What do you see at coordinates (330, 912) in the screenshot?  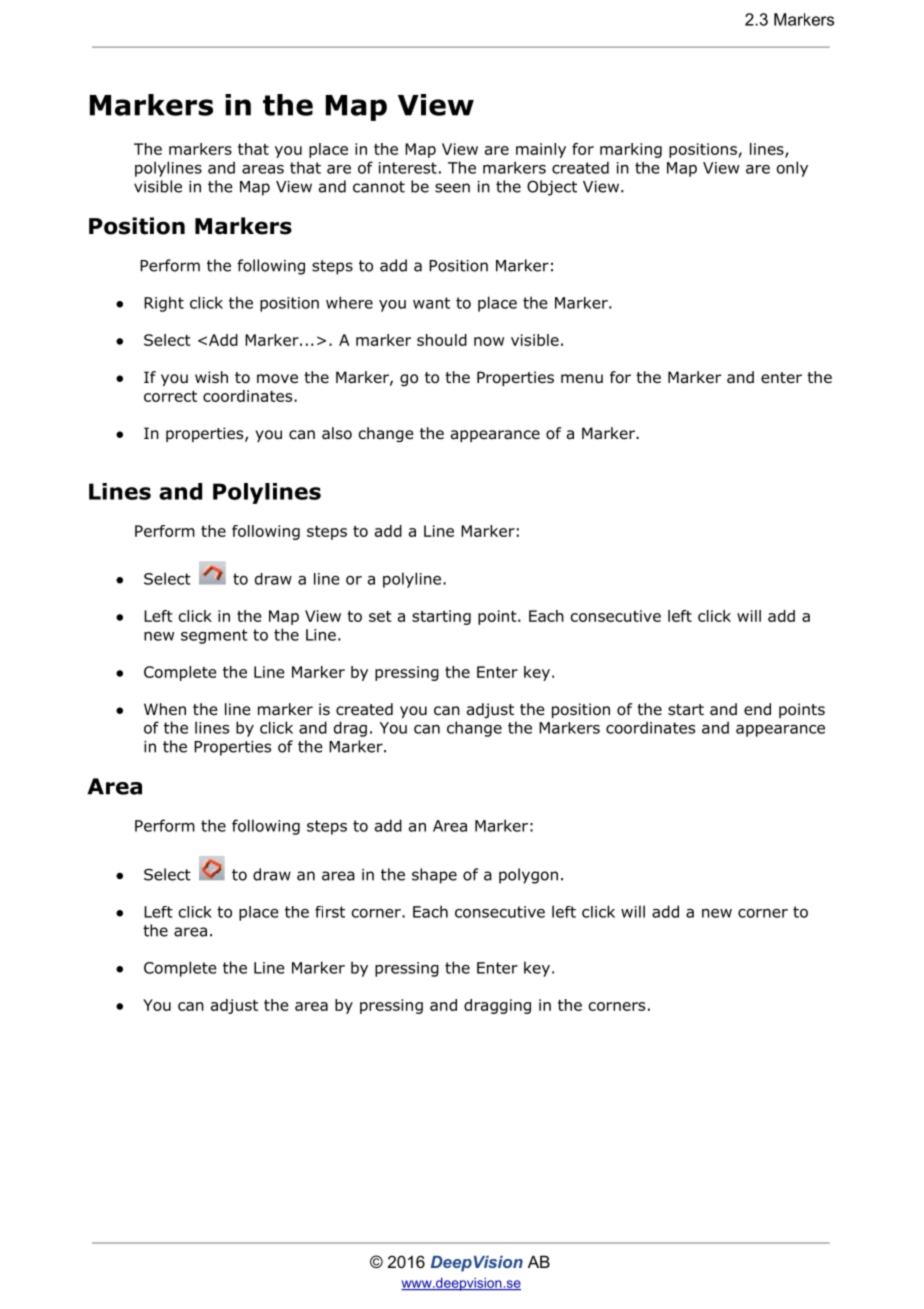 I see `first` at bounding box center [330, 912].
